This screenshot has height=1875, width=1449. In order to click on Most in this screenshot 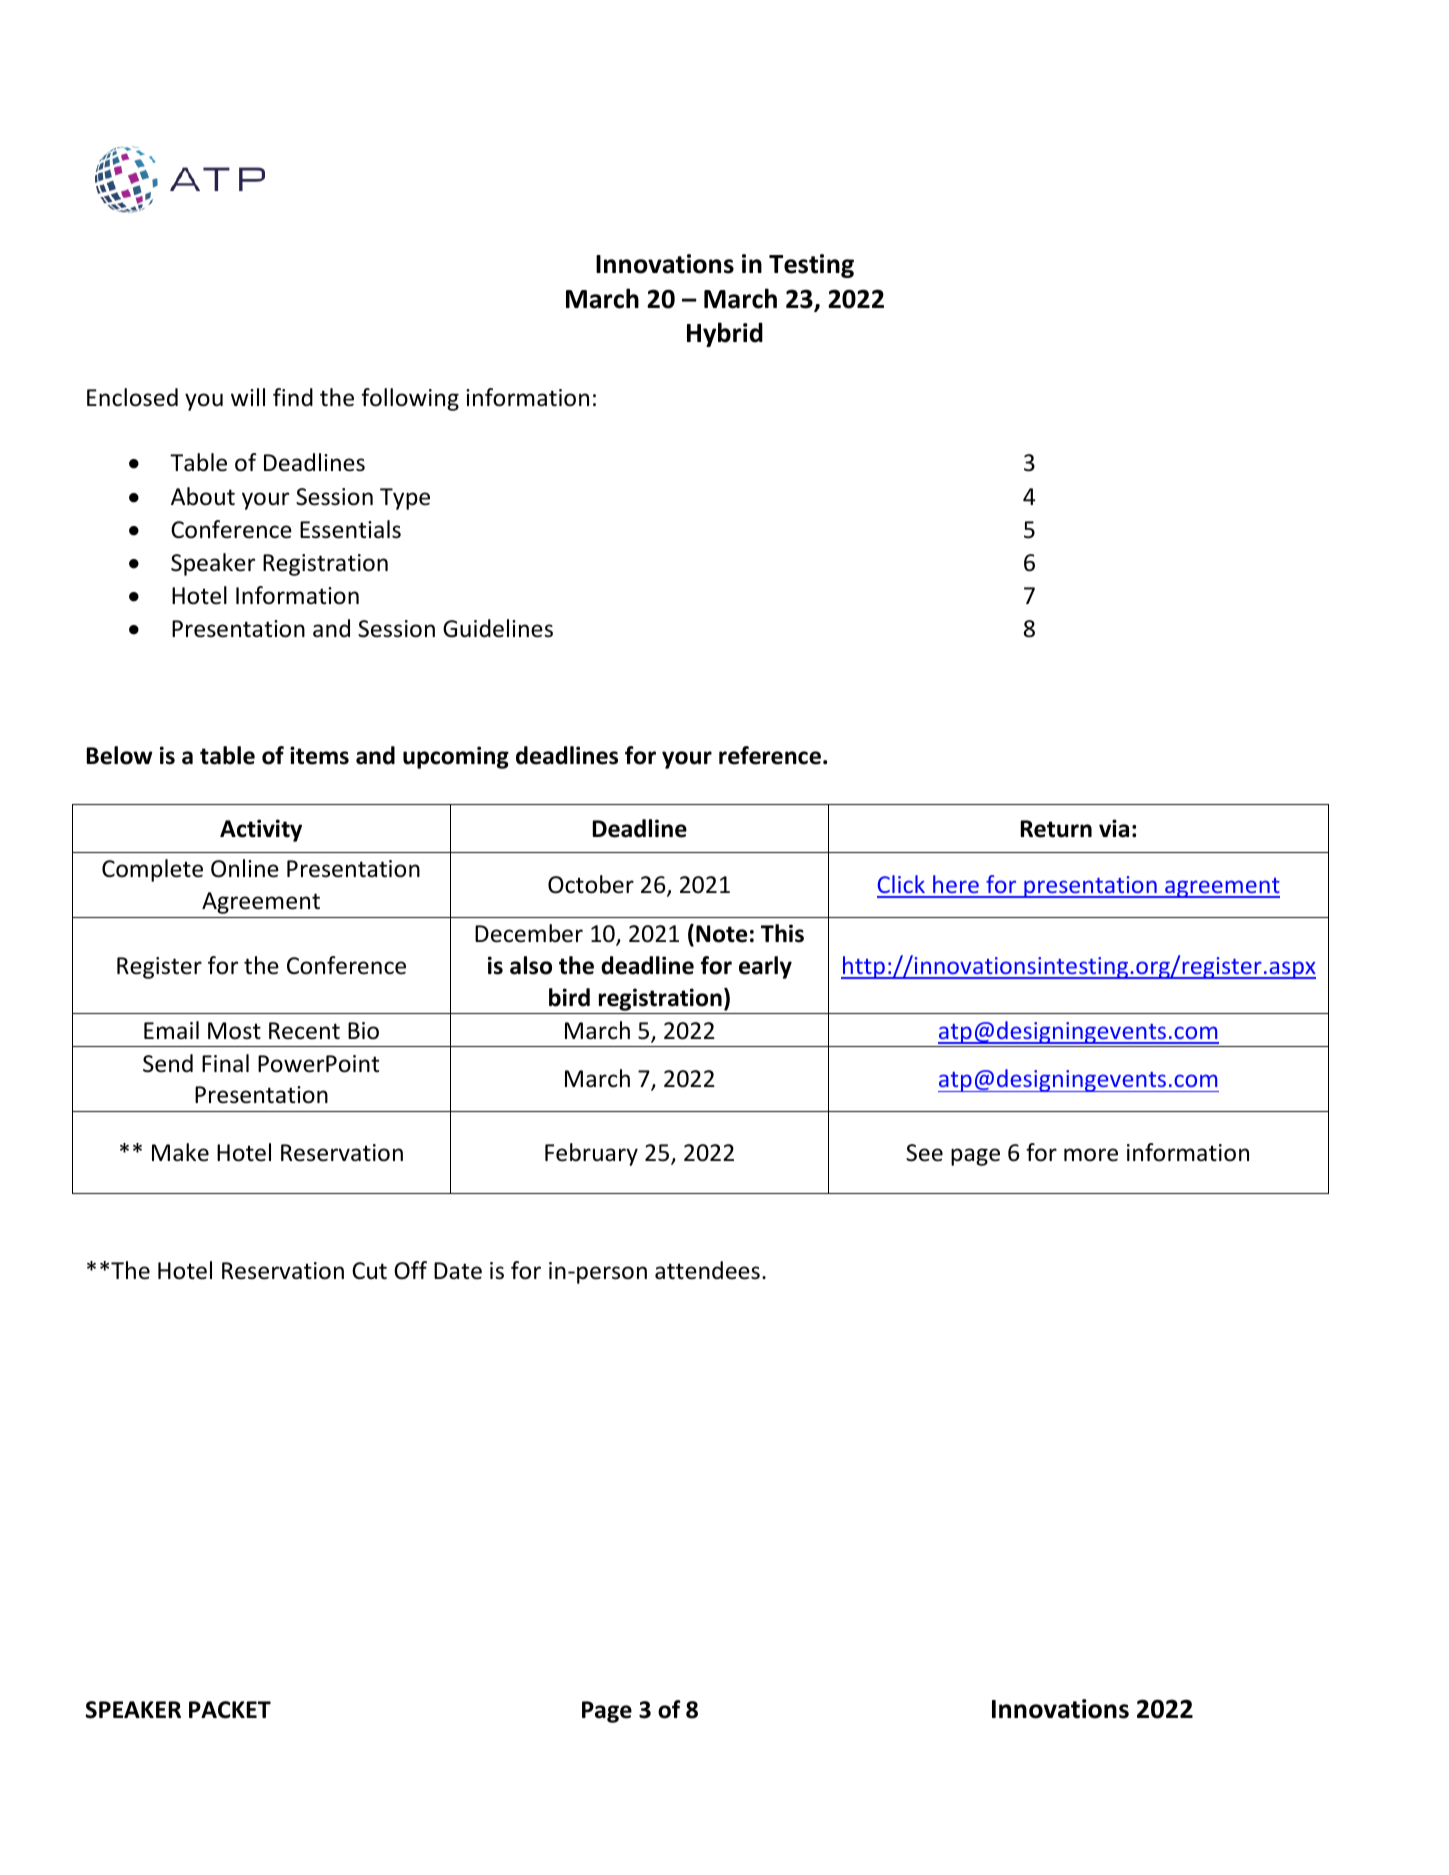, I will do `click(234, 1031)`.
